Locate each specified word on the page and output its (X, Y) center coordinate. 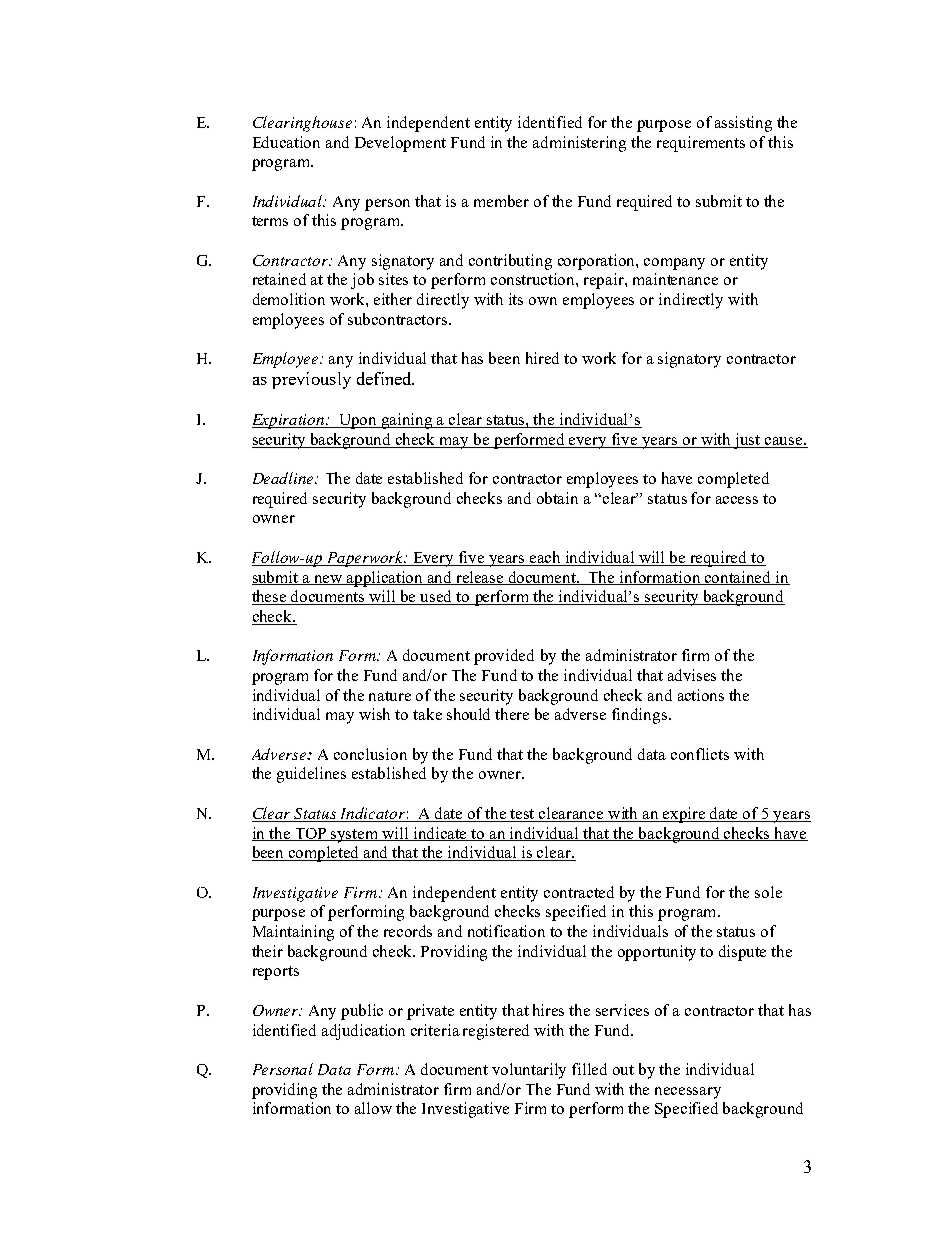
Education (286, 142)
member (501, 201)
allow (373, 1108)
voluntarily (529, 1071)
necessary (688, 1093)
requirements (701, 144)
